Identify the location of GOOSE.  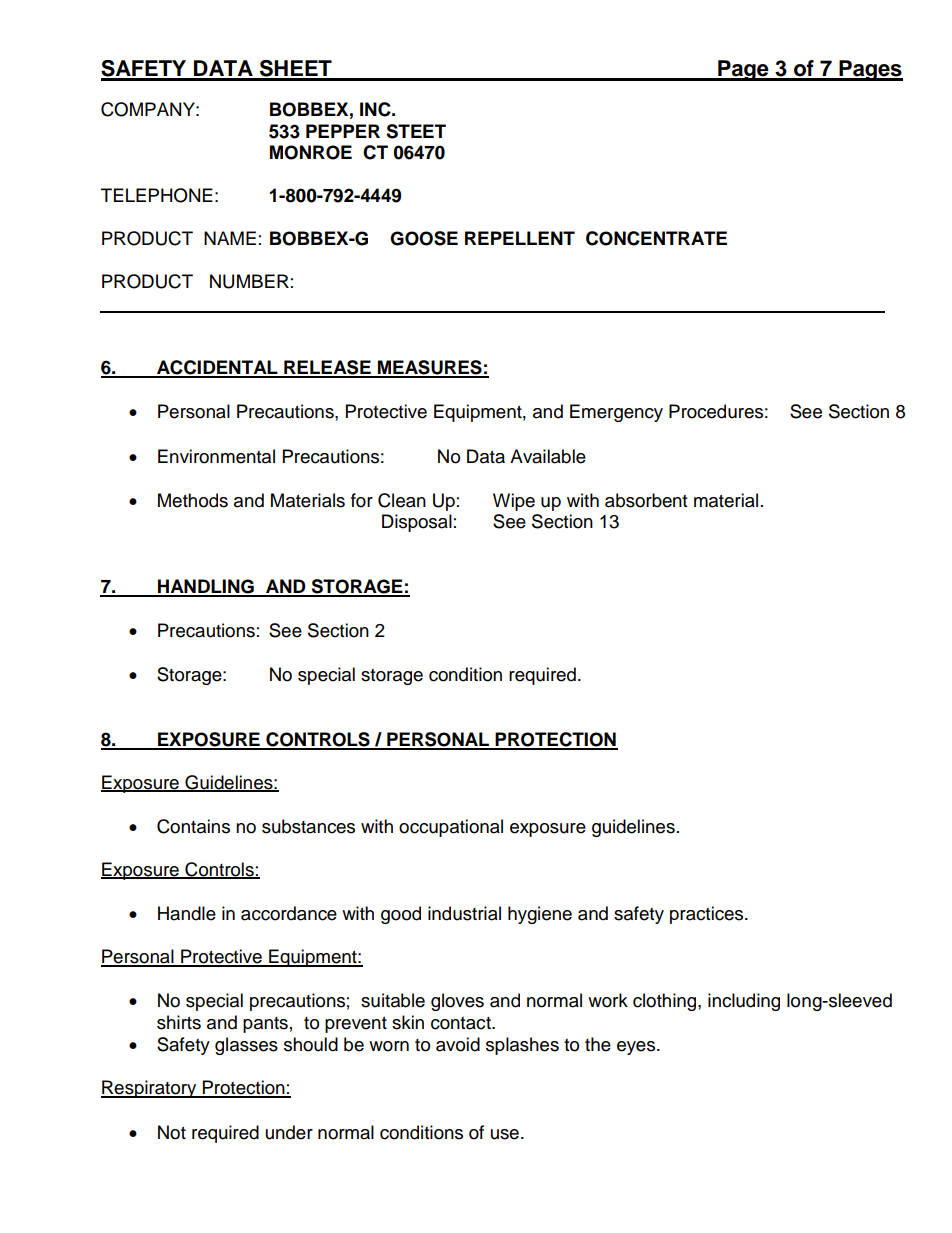
(424, 238).
